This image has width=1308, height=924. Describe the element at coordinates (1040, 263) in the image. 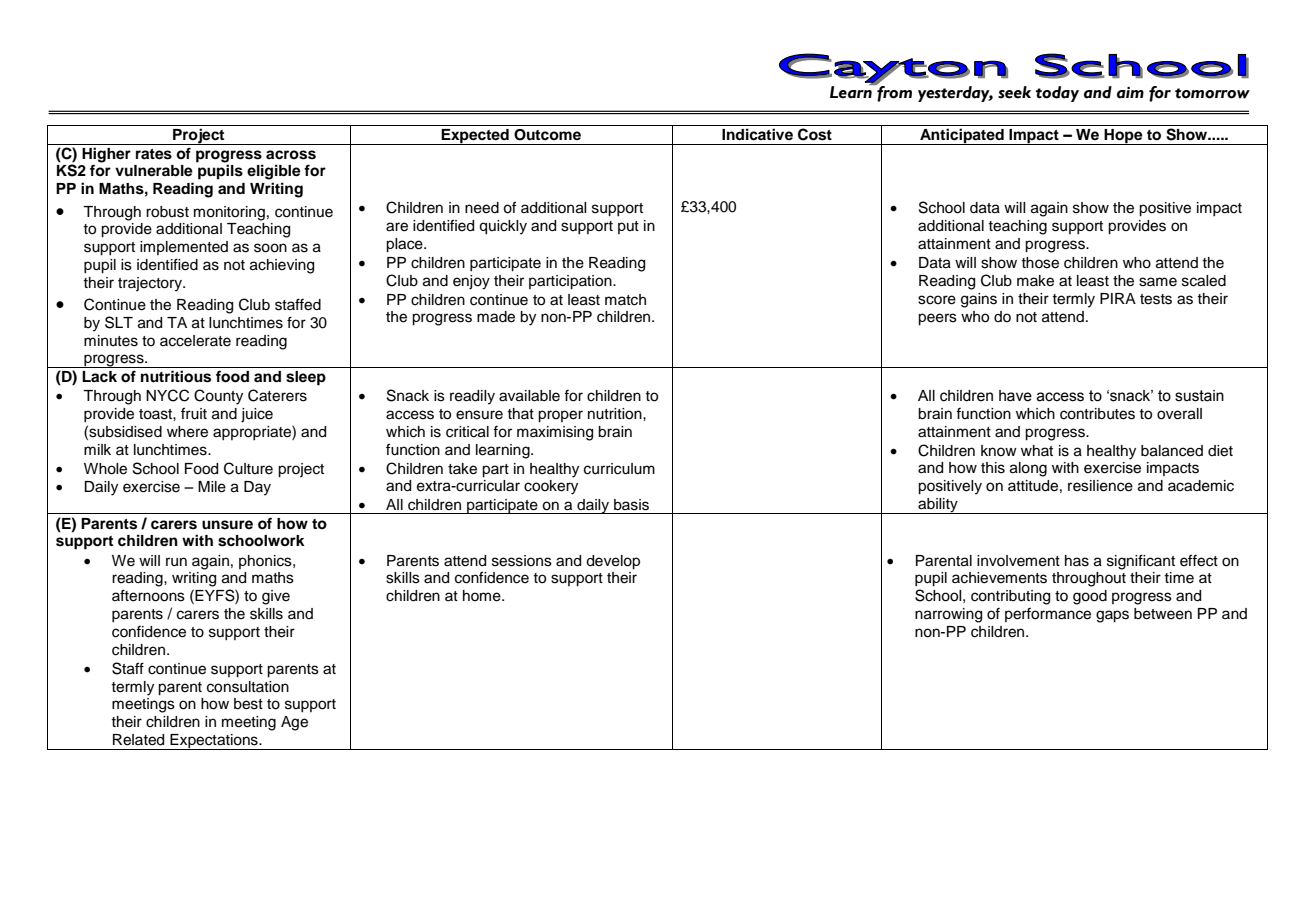

I see `those` at that location.
